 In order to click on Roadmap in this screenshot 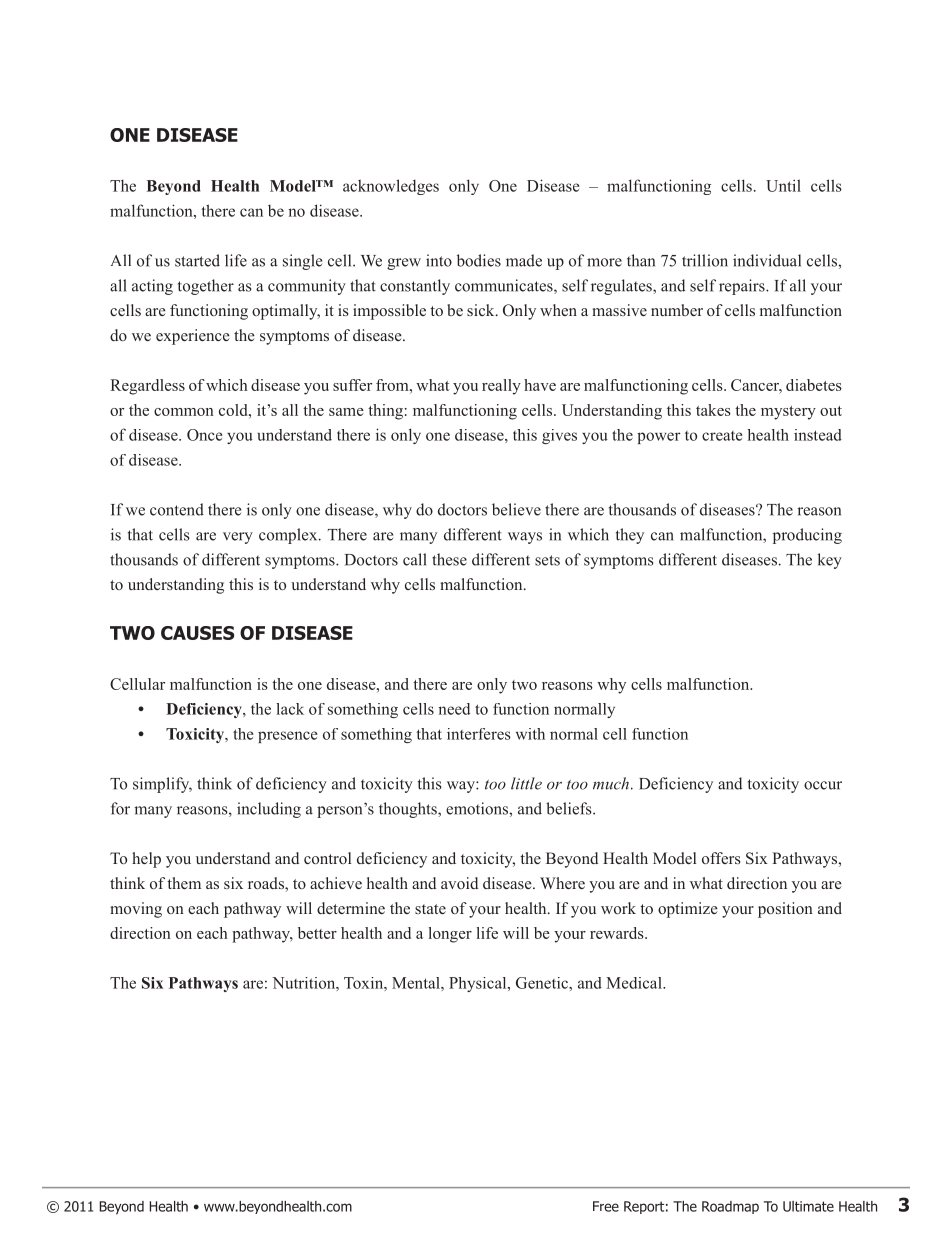, I will do `click(730, 1207)`.
